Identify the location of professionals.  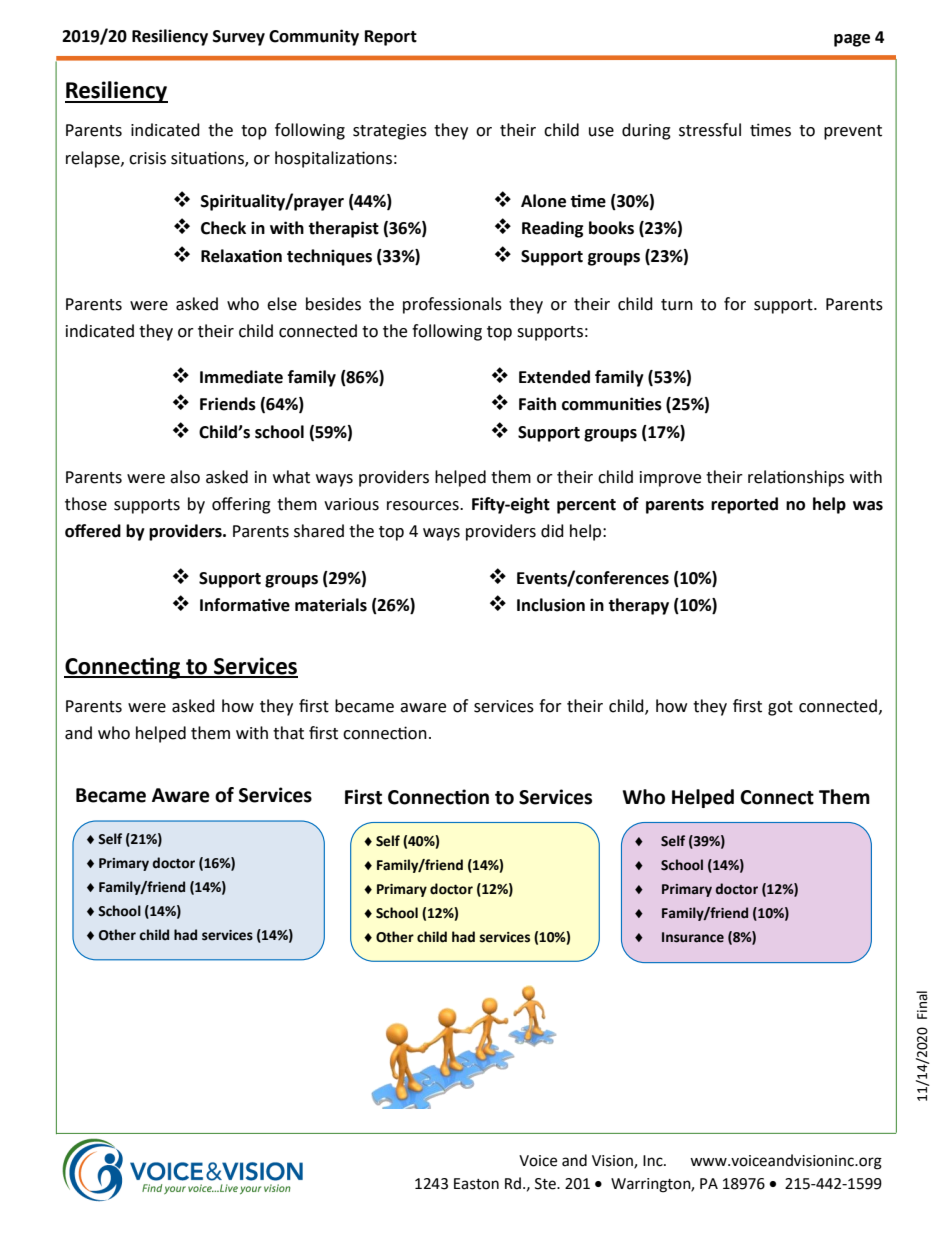
(452, 305).
